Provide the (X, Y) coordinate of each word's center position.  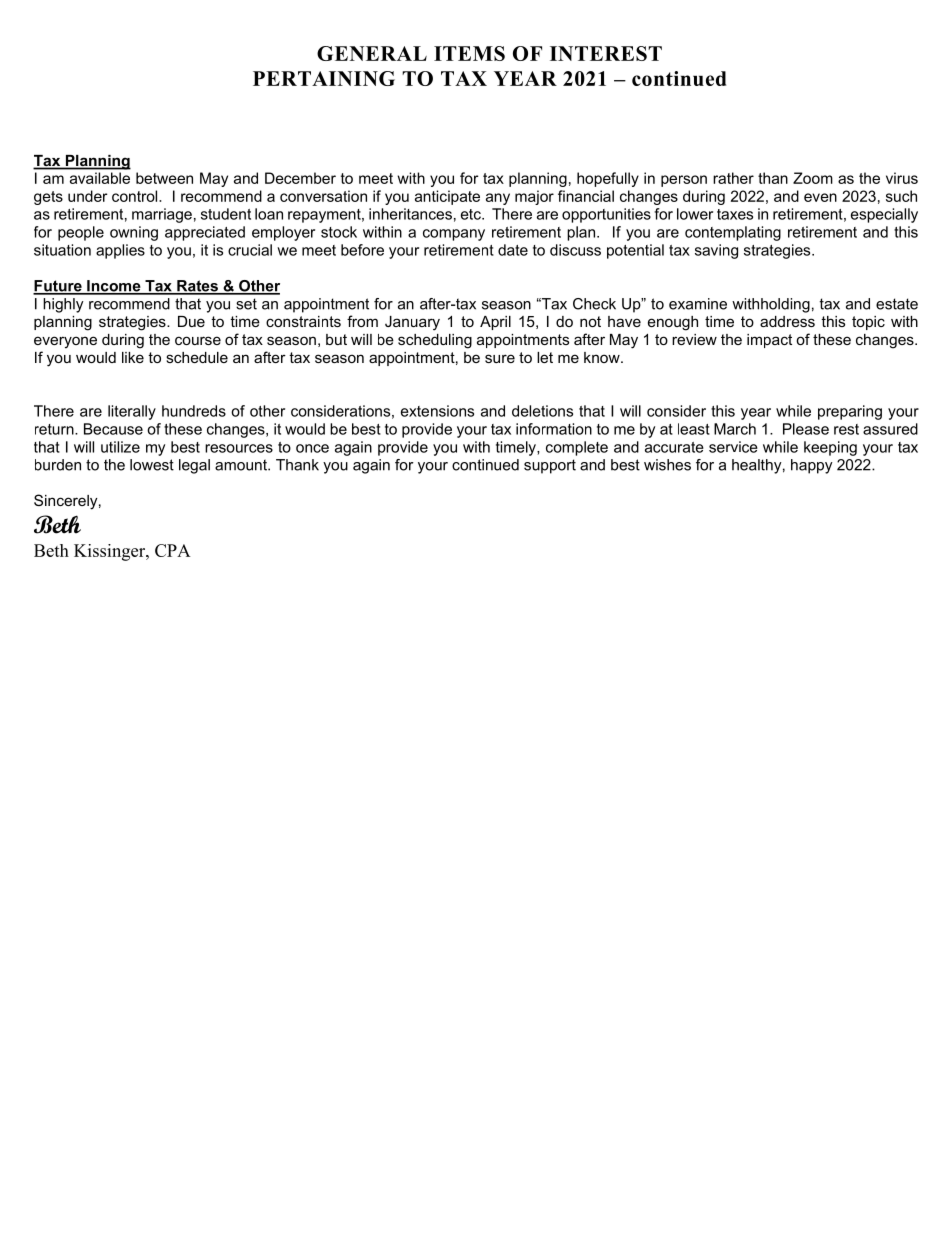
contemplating (733, 233)
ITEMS (469, 53)
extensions (437, 411)
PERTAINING (324, 78)
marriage (162, 215)
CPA (173, 550)
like (133, 357)
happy (812, 466)
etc (472, 214)
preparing (850, 412)
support (550, 466)
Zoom (813, 178)
